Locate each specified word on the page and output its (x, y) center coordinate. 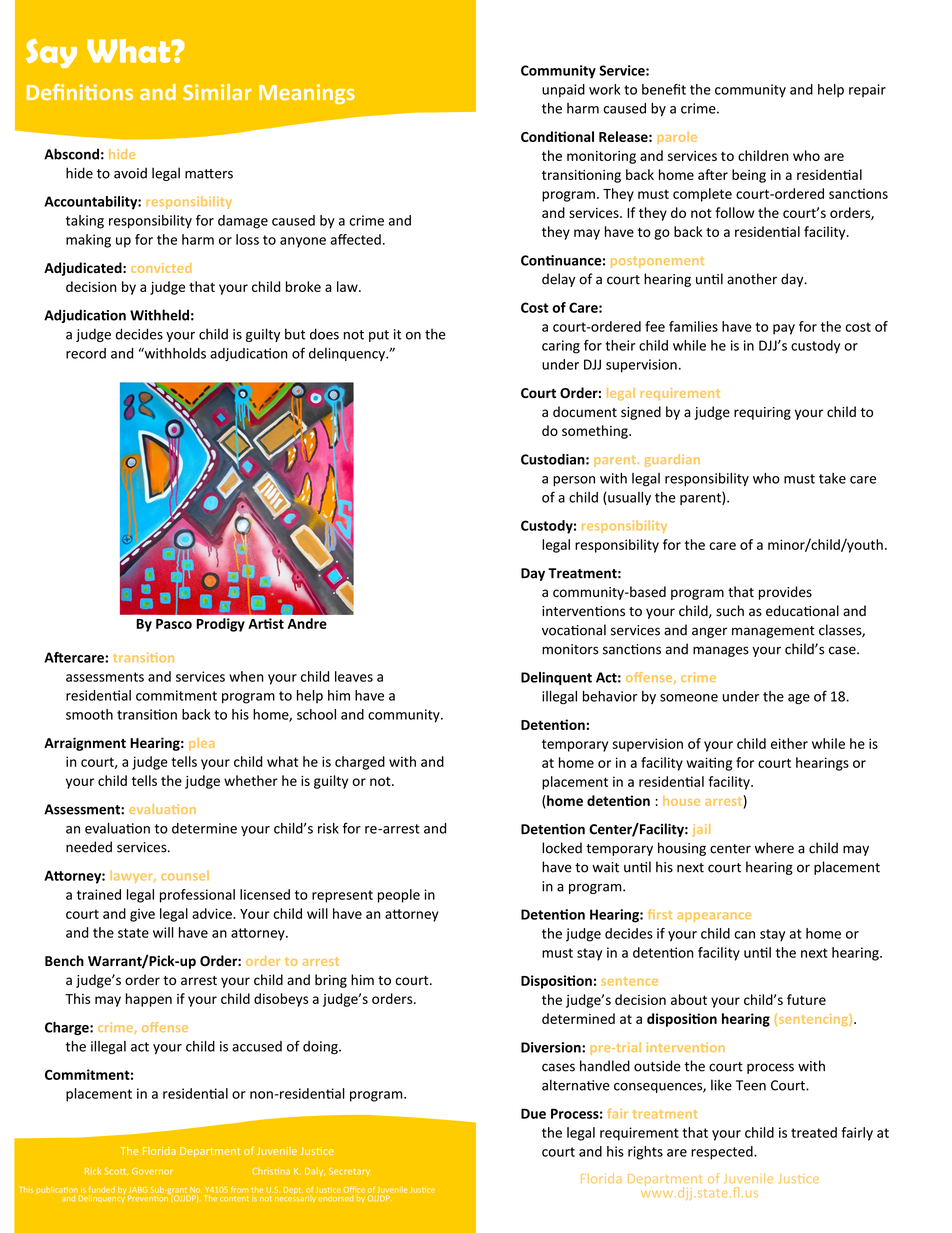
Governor (152, 1171)
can (744, 935)
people (399, 896)
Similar (217, 92)
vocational (574, 630)
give (142, 915)
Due (533, 1113)
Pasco (174, 624)
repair (867, 90)
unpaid (563, 91)
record (86, 353)
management (773, 632)
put (379, 336)
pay (784, 329)
